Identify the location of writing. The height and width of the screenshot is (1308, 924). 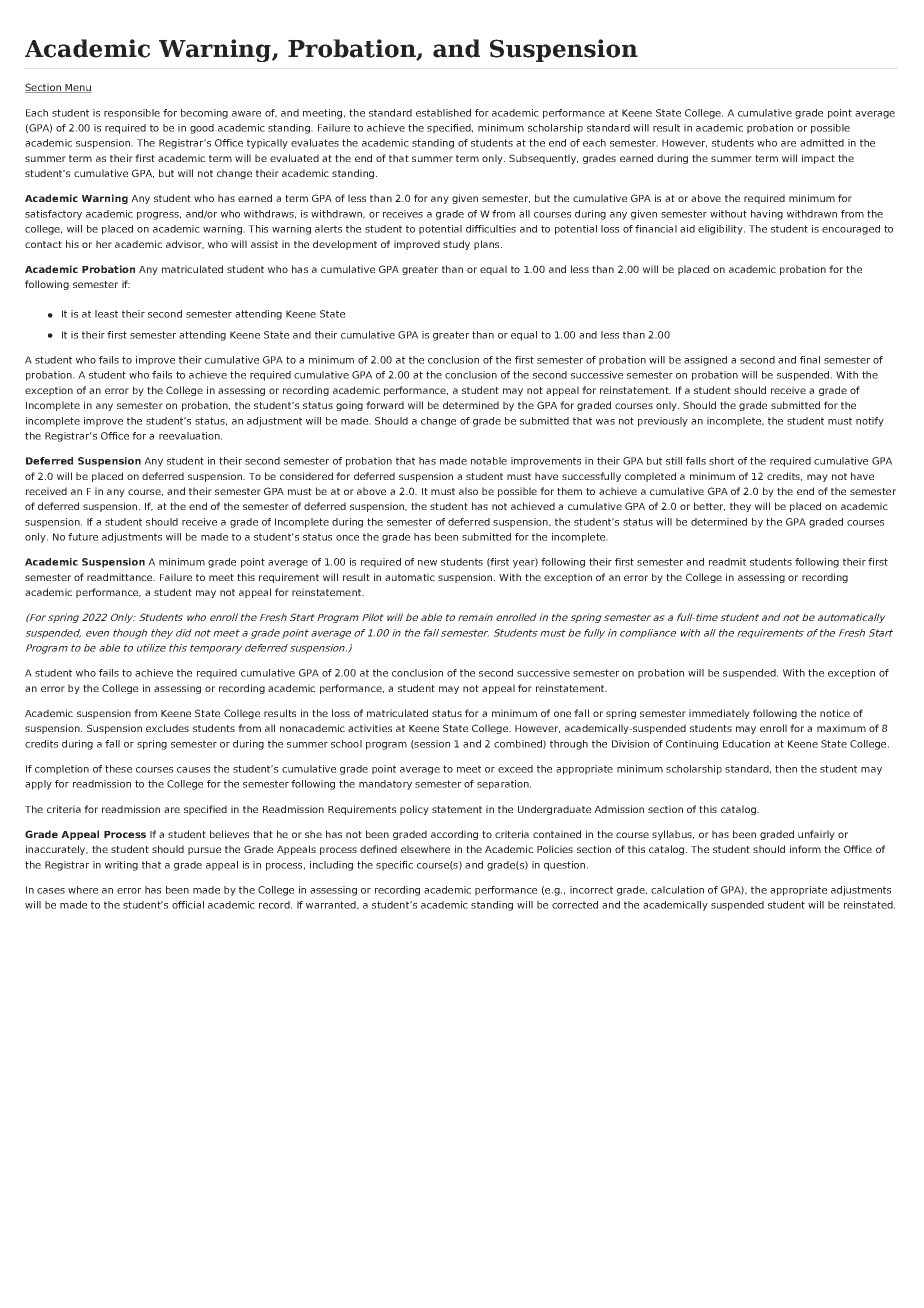
(121, 866).
